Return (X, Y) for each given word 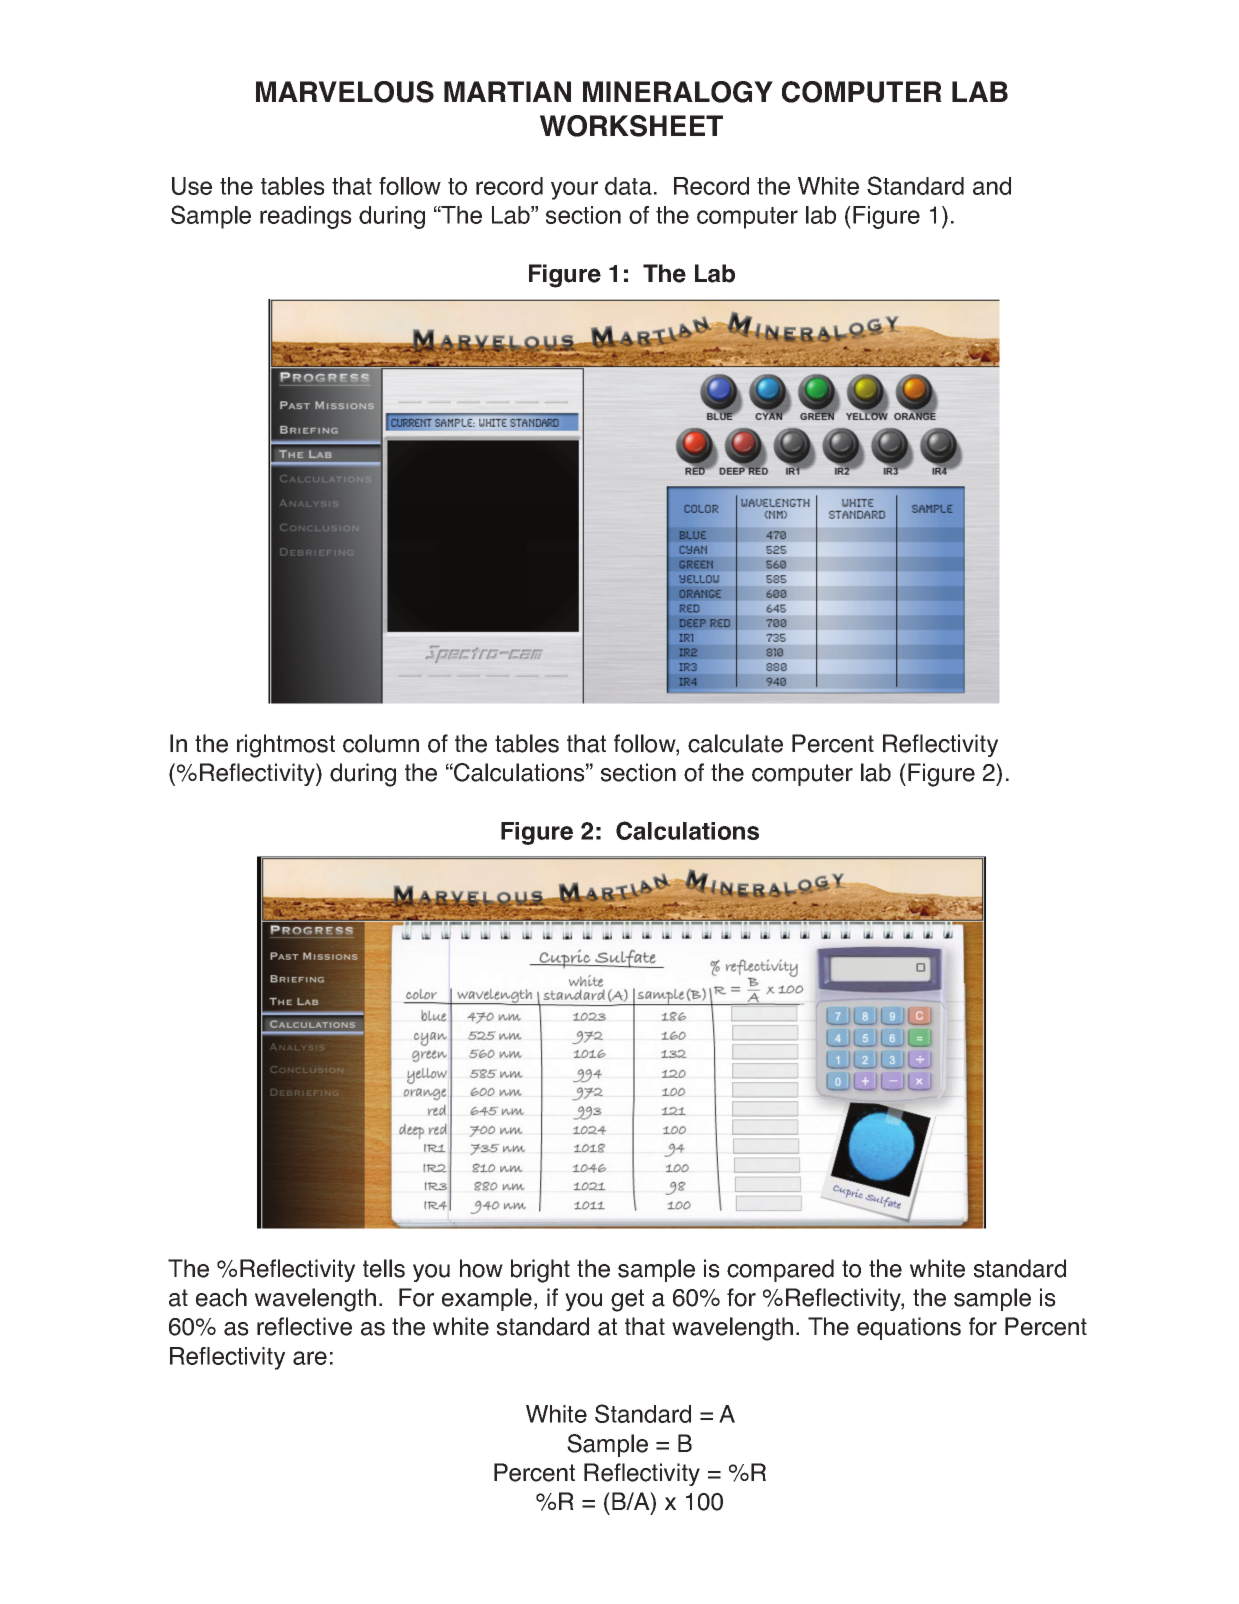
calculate (735, 743)
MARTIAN (507, 91)
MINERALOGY (678, 92)
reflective (304, 1326)
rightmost (286, 746)
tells (384, 1268)
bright (540, 1271)
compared (780, 1270)
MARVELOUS (345, 92)
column (381, 743)
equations (909, 1328)
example (487, 1299)
